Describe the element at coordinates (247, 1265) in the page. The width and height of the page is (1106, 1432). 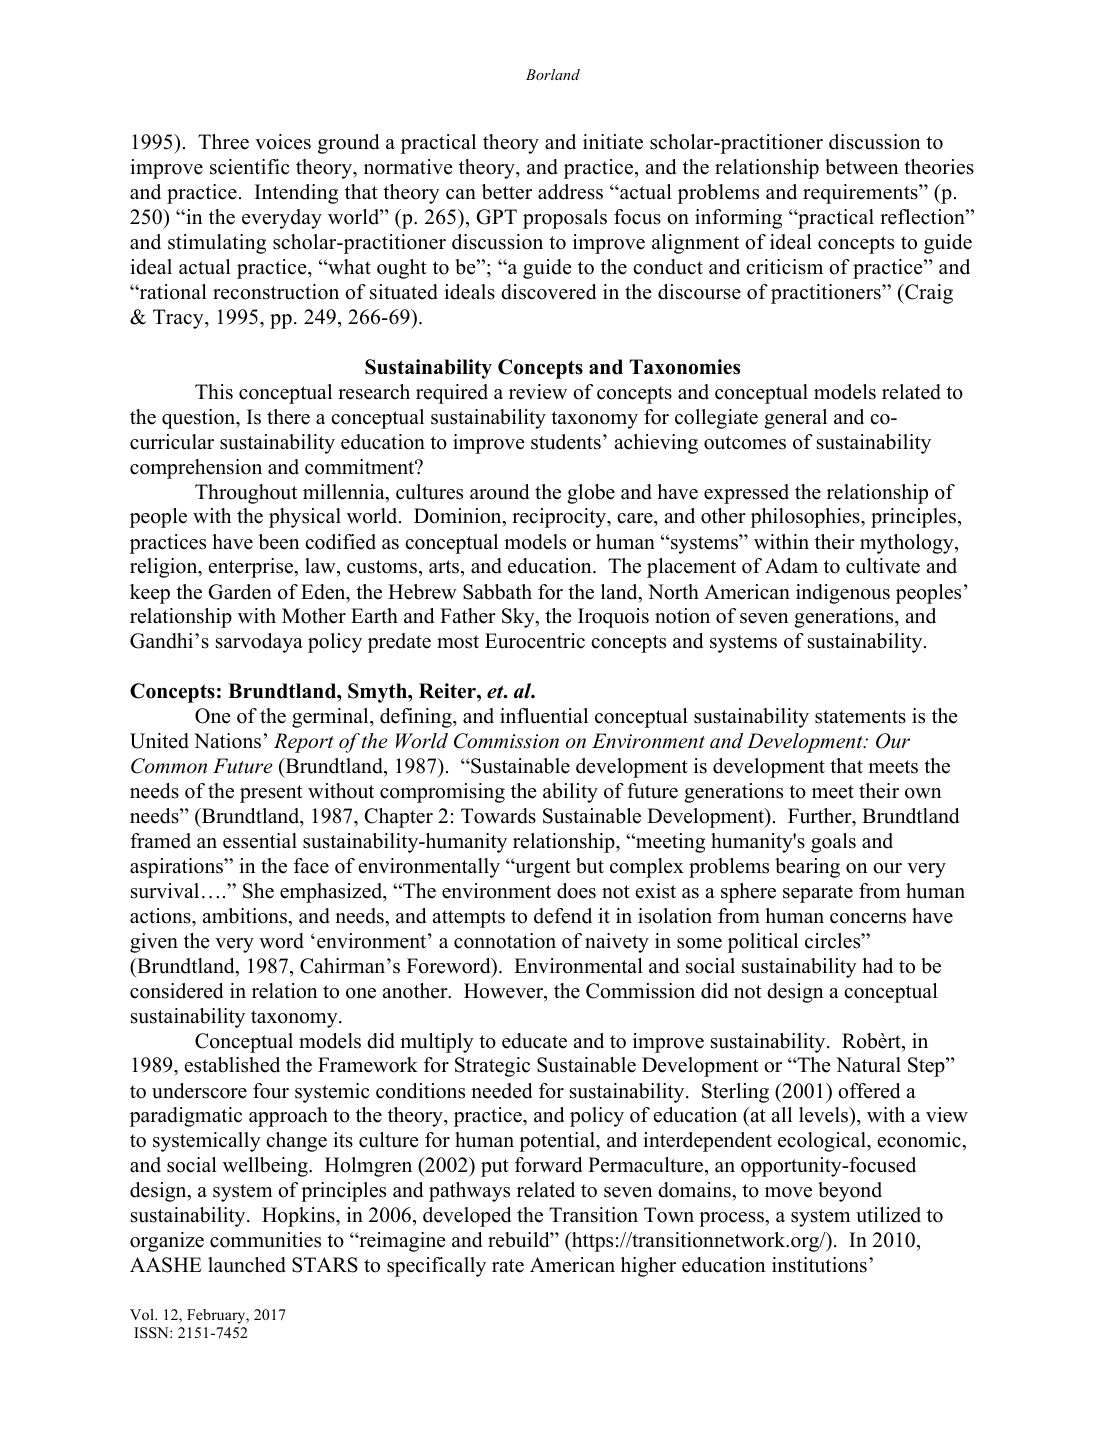
I see `launched` at that location.
